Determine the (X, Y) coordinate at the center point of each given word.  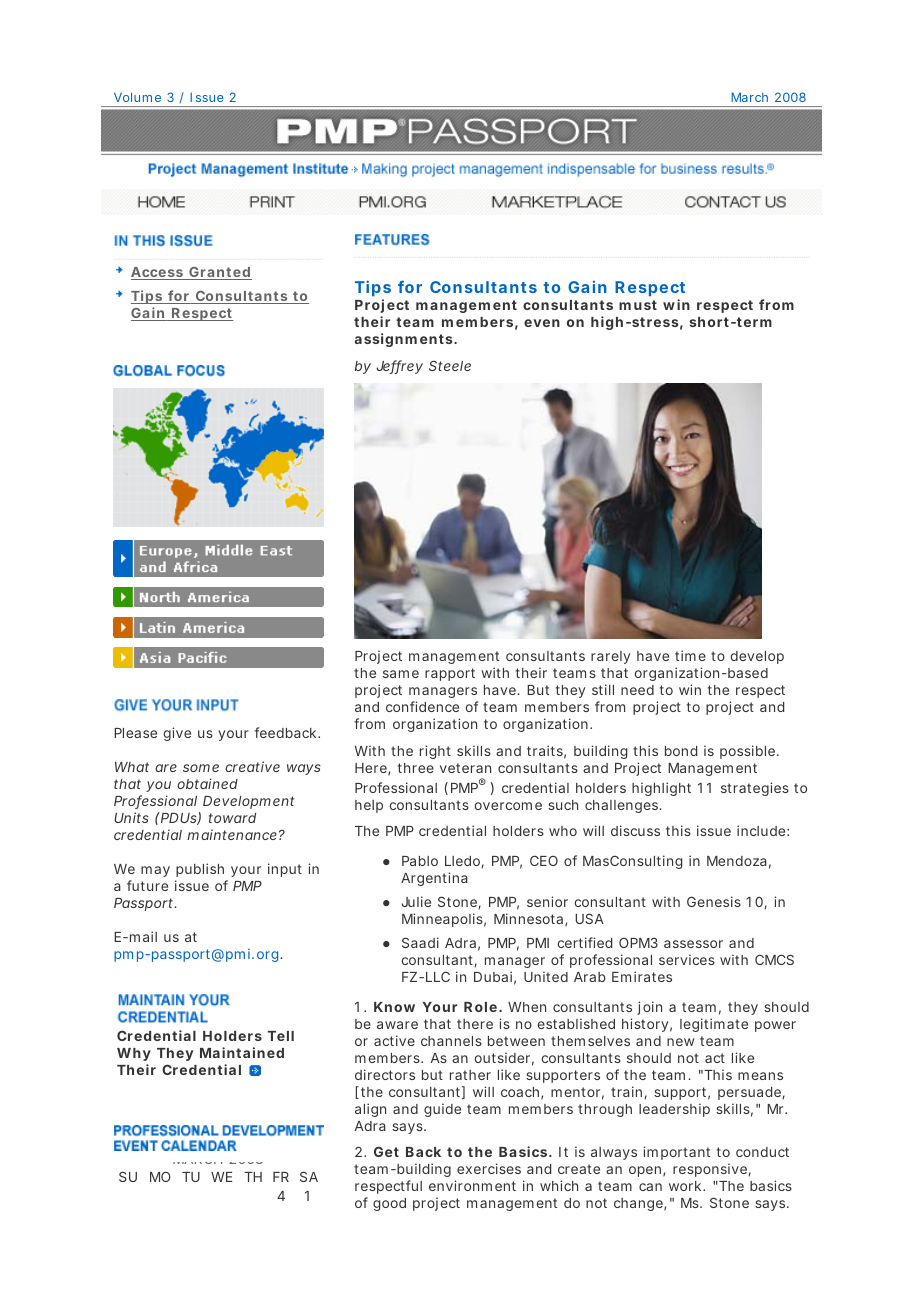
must (638, 305)
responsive (710, 1170)
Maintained (242, 1052)
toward (232, 818)
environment (472, 1185)
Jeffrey (400, 367)
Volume (137, 97)
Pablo (420, 861)
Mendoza (737, 861)
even (542, 323)
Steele (450, 365)
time (690, 655)
